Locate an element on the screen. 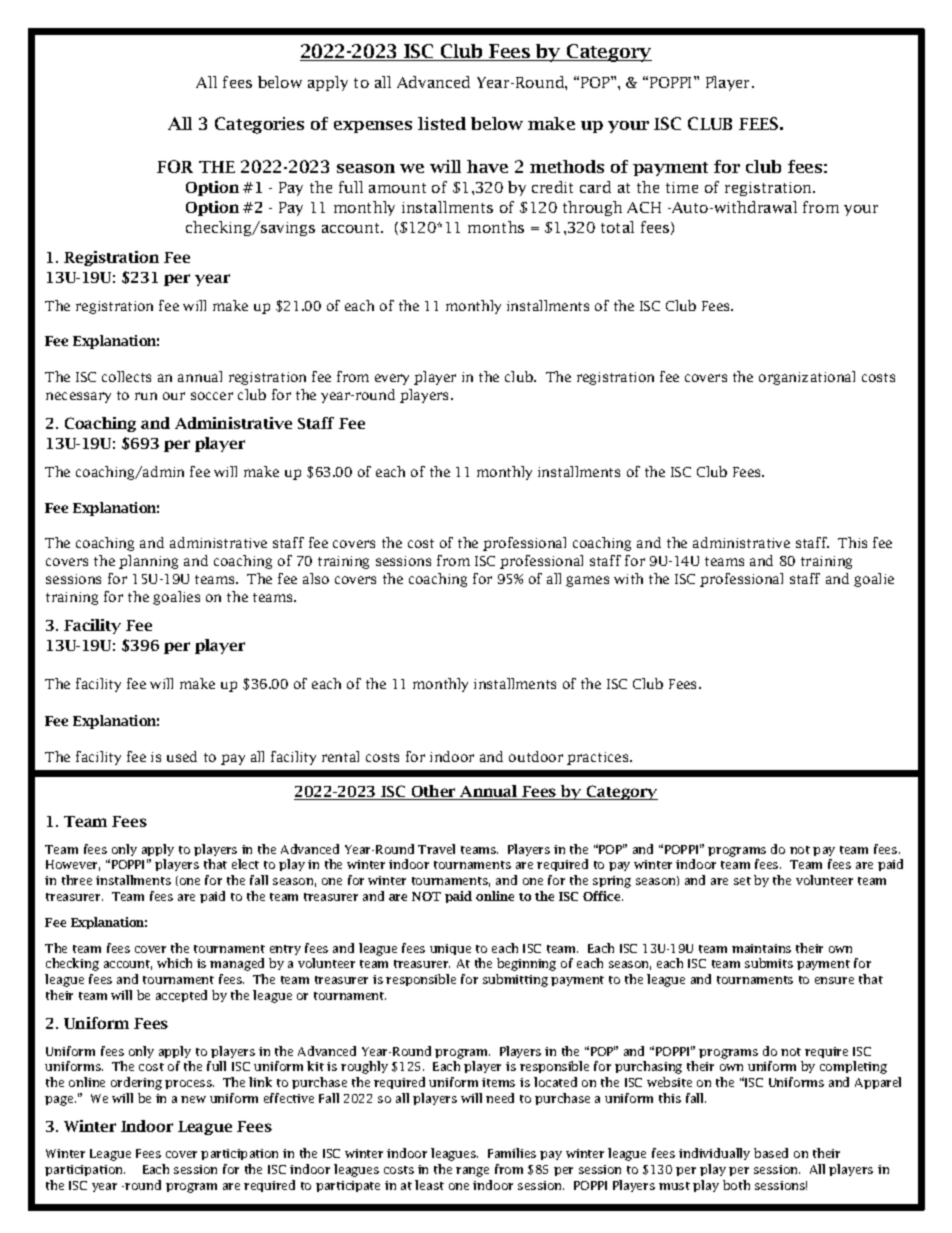  submits is located at coordinates (769, 963).
